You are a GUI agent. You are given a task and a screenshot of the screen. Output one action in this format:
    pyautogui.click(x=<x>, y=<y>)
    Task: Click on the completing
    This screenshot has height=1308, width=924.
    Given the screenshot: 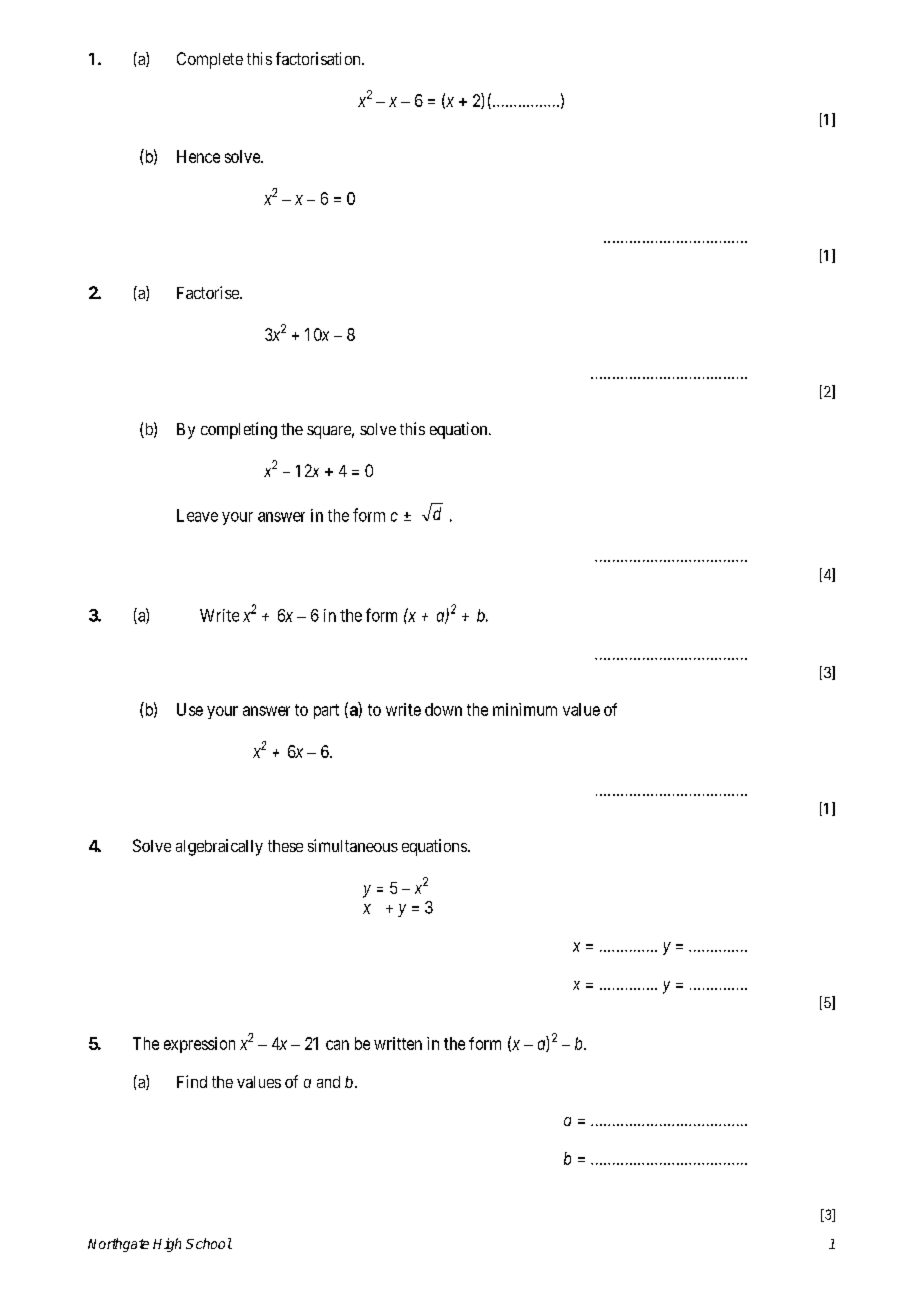 What is the action you would take?
    pyautogui.click(x=239, y=430)
